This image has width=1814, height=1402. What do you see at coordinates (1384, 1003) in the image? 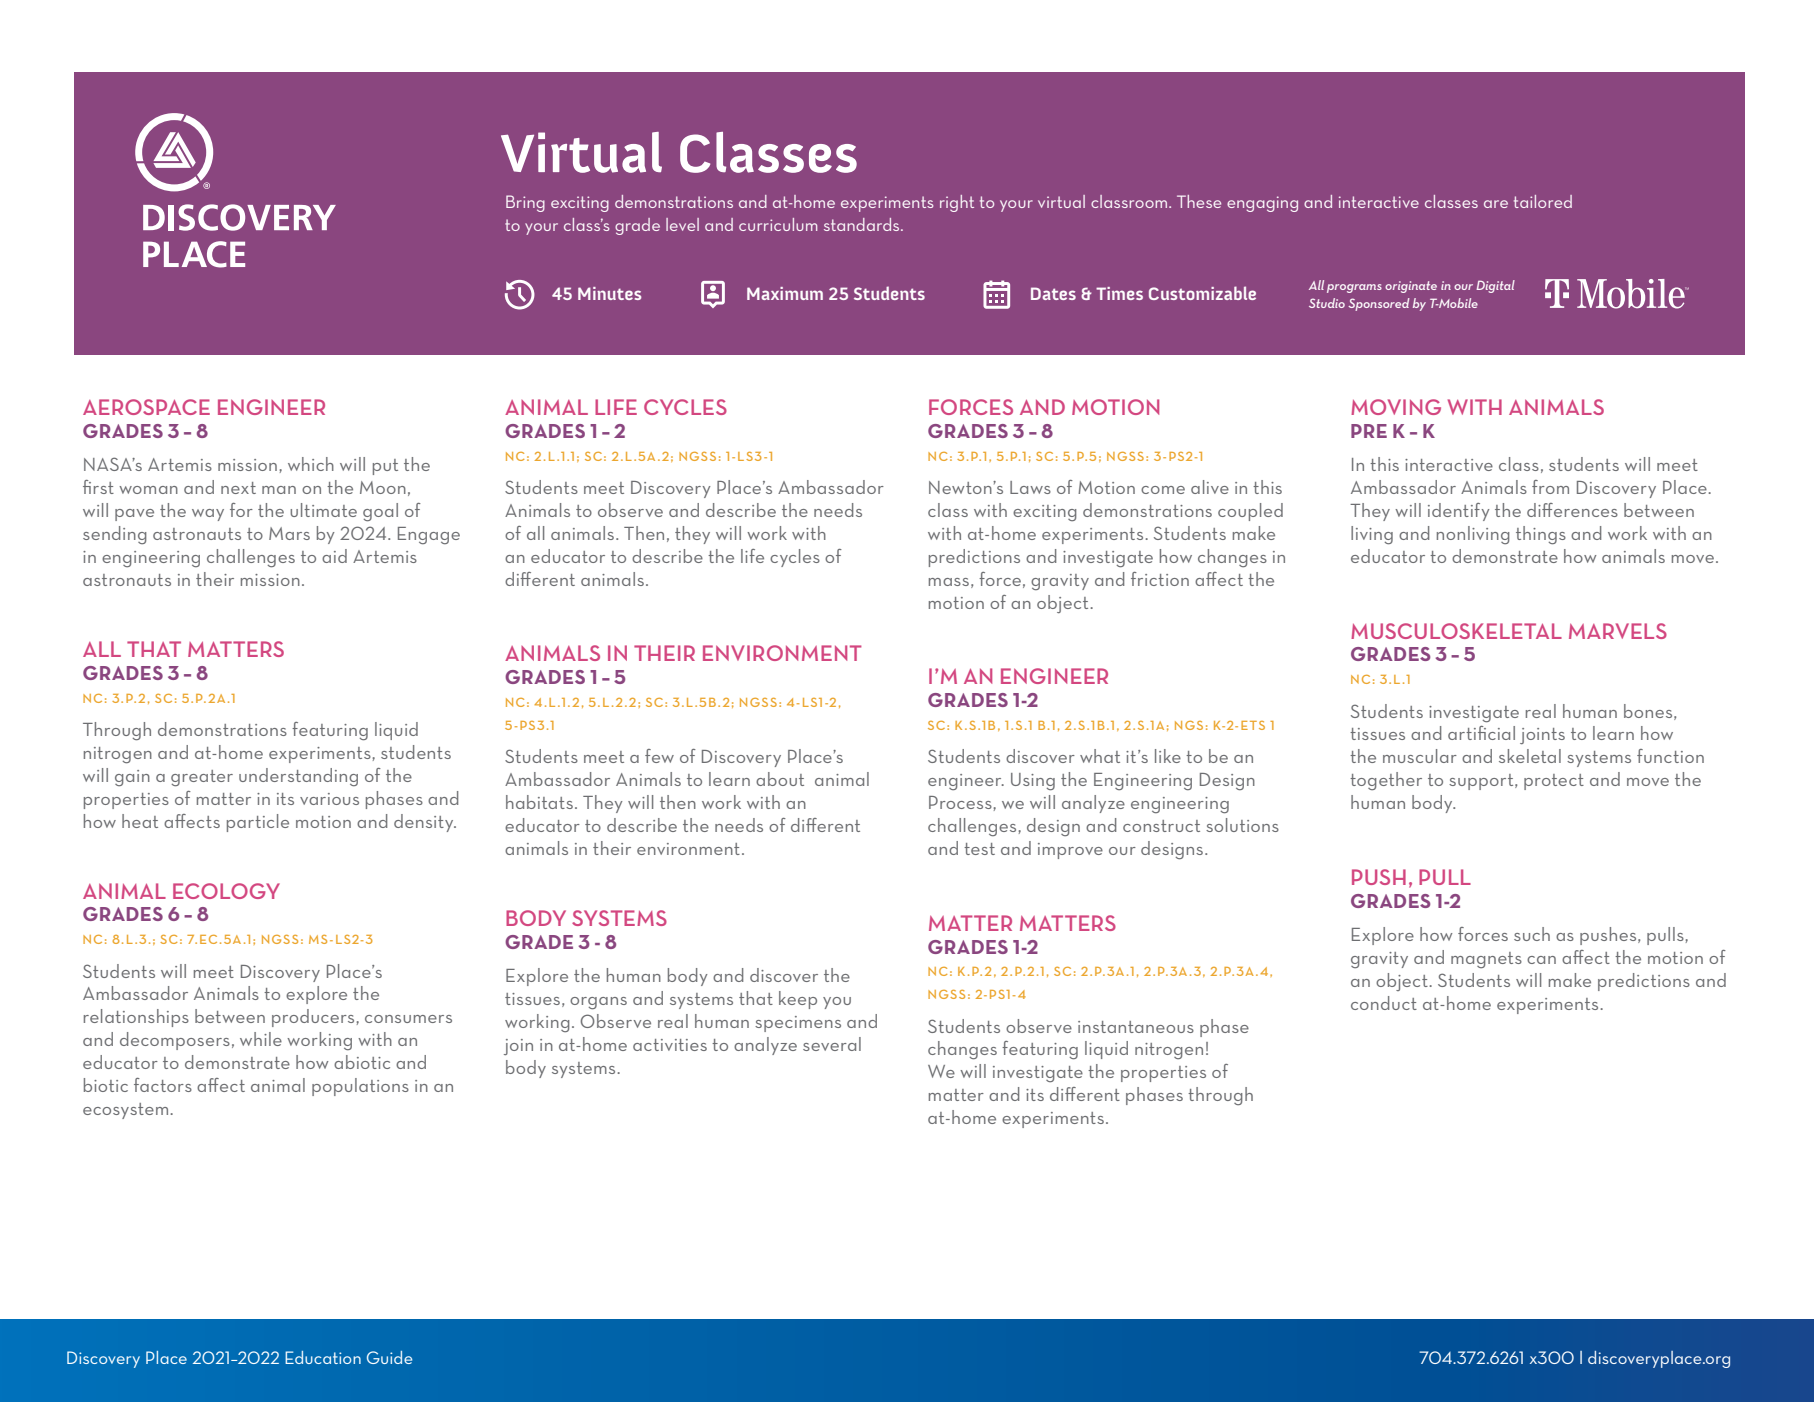
I see `conduct` at bounding box center [1384, 1003].
